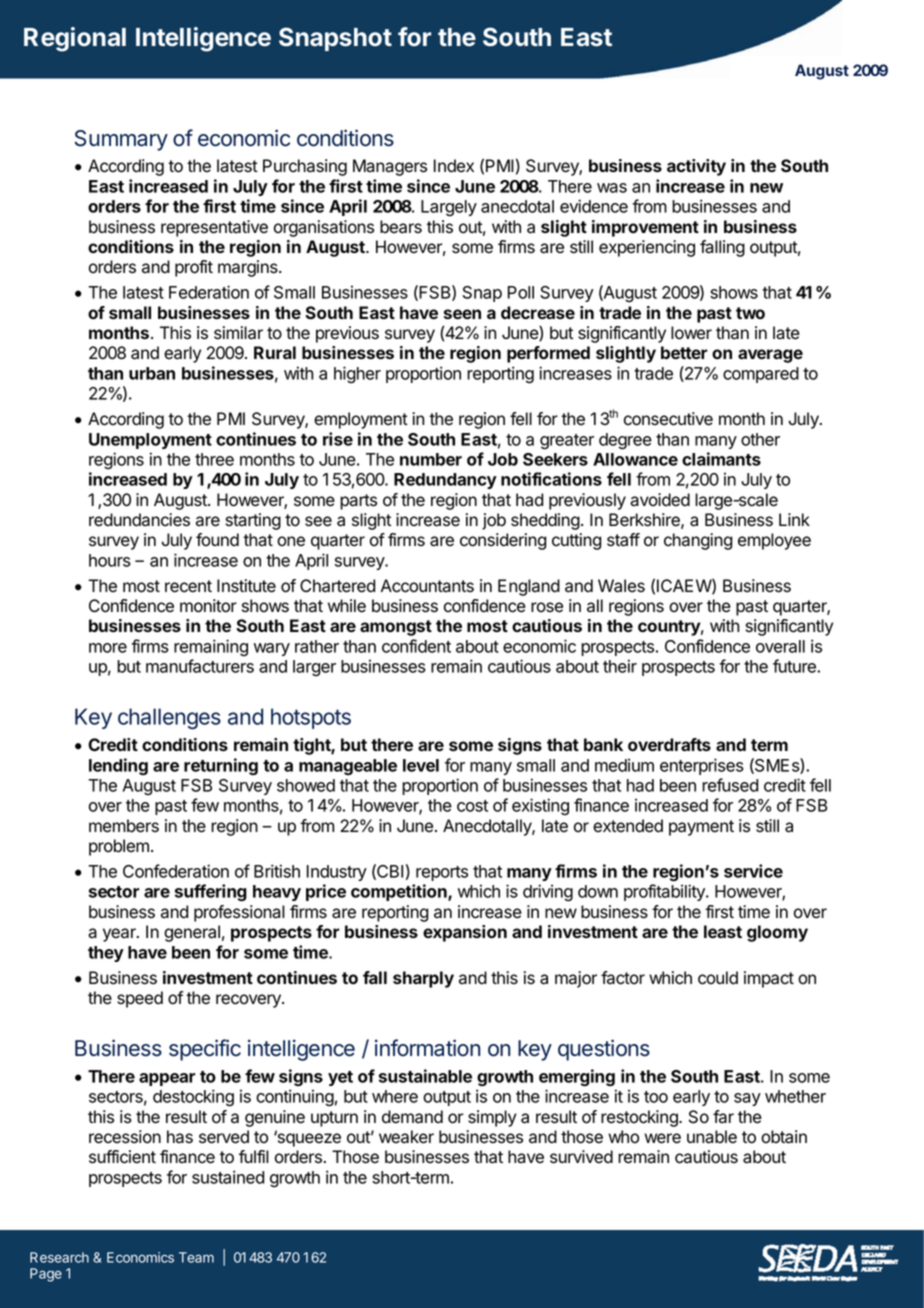  I want to click on better, so click(684, 352).
